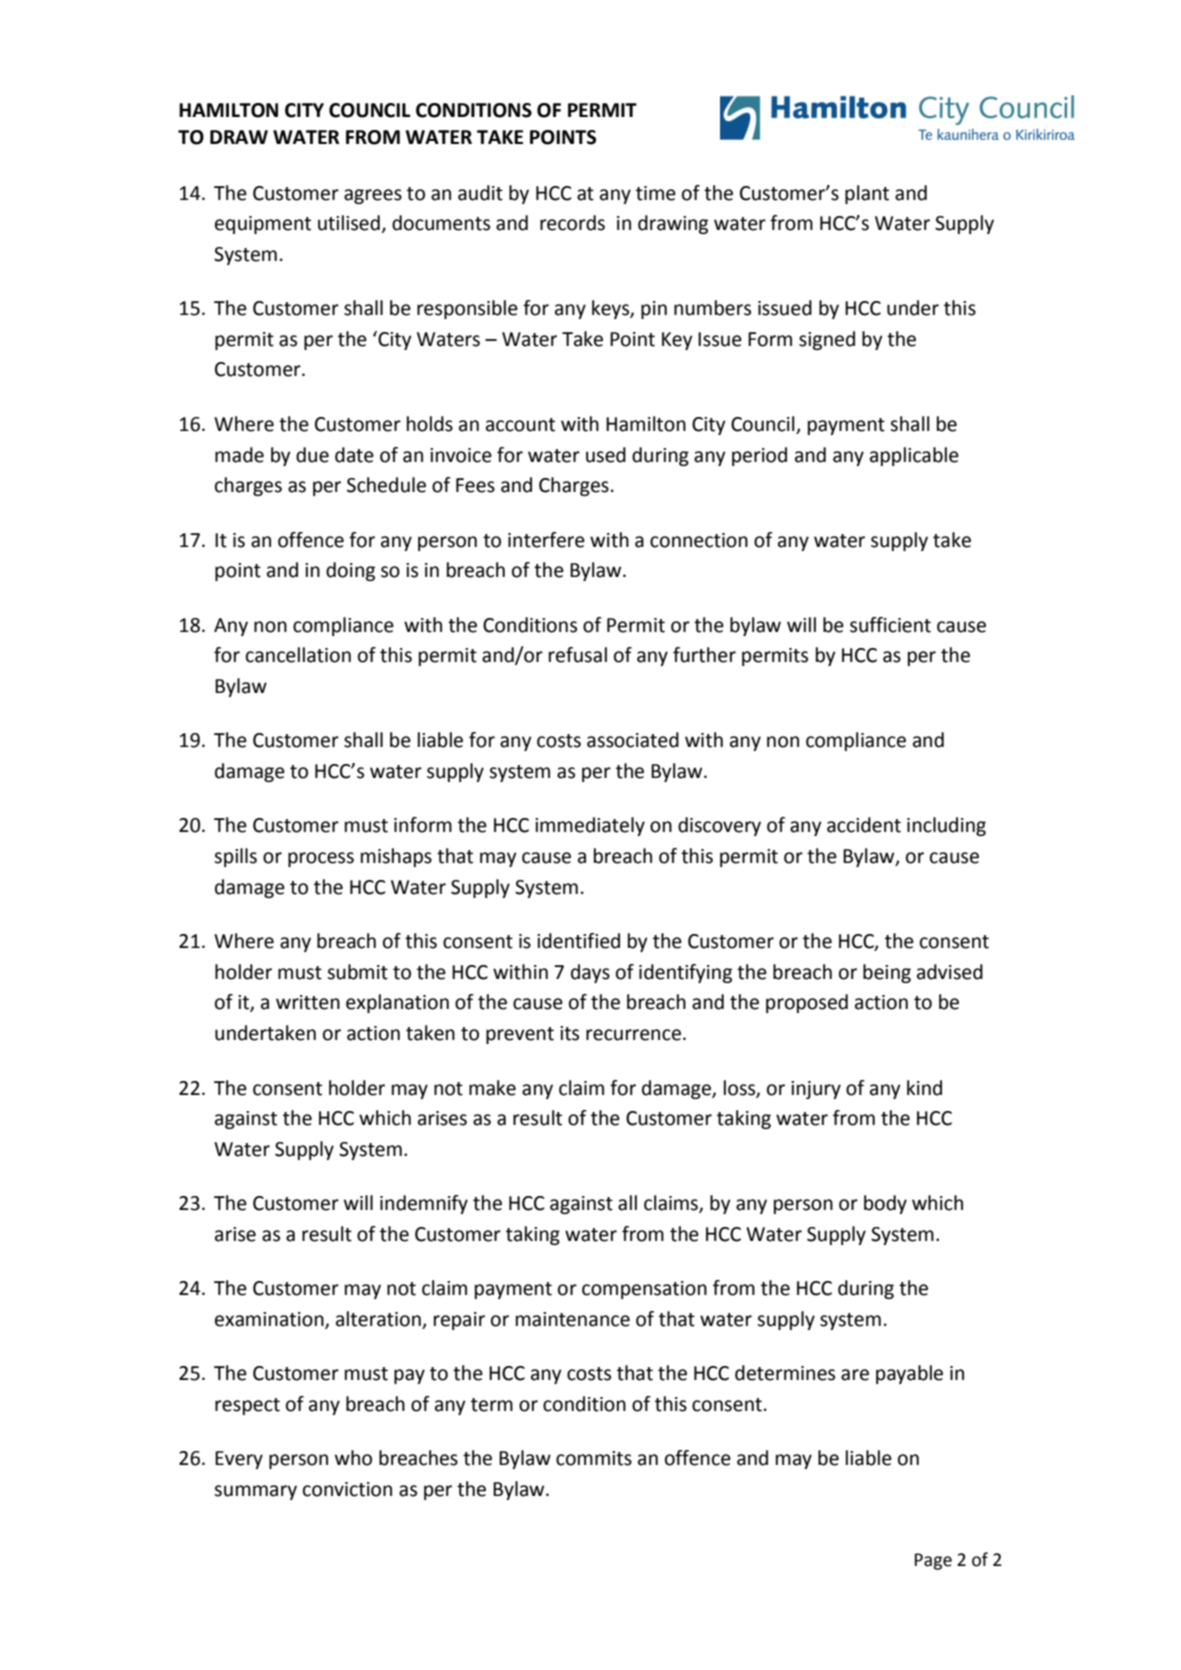  What do you see at coordinates (864, 825) in the screenshot?
I see `accident` at bounding box center [864, 825].
